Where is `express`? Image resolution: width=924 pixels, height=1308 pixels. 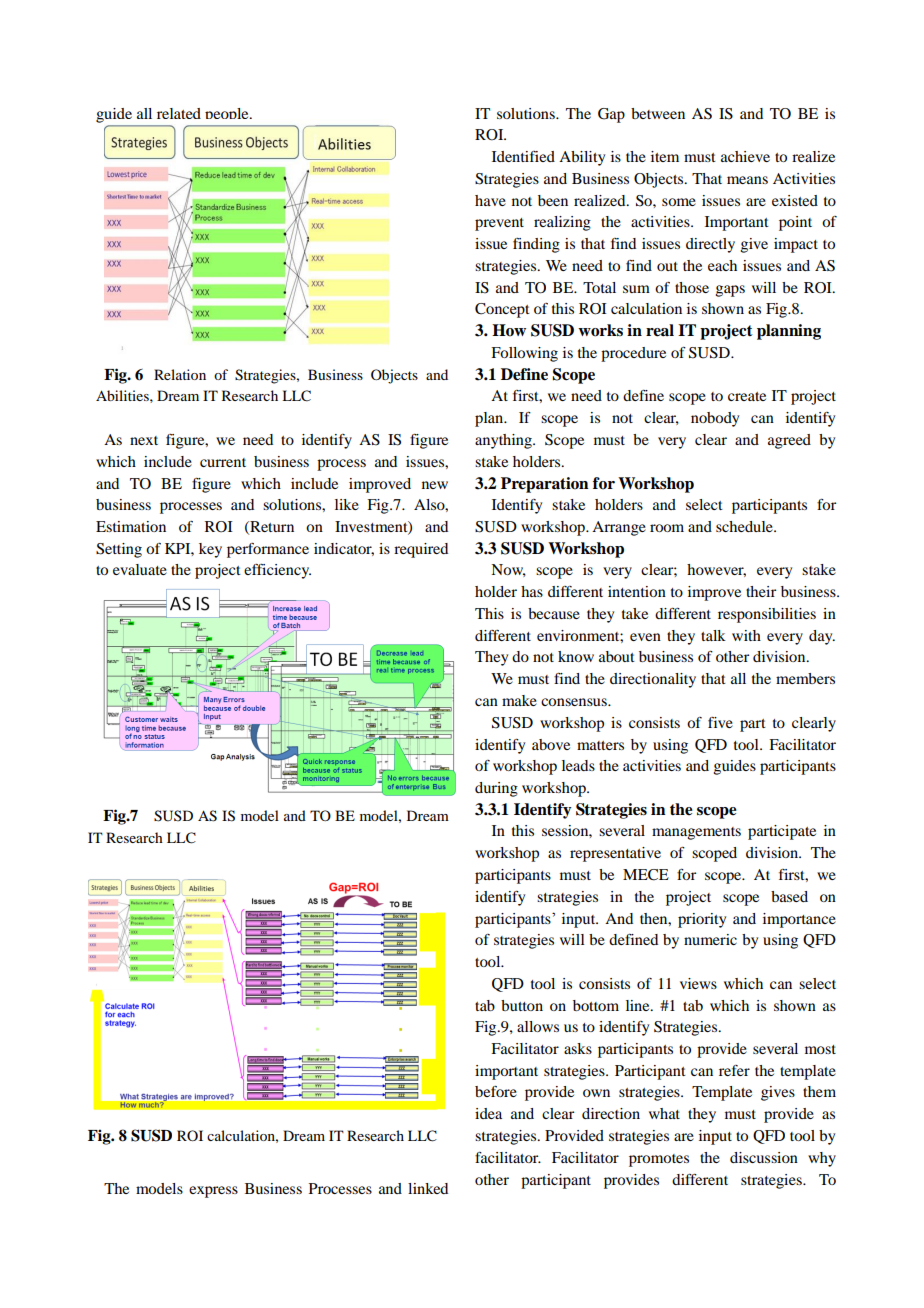 express is located at coordinates (213, 1192).
